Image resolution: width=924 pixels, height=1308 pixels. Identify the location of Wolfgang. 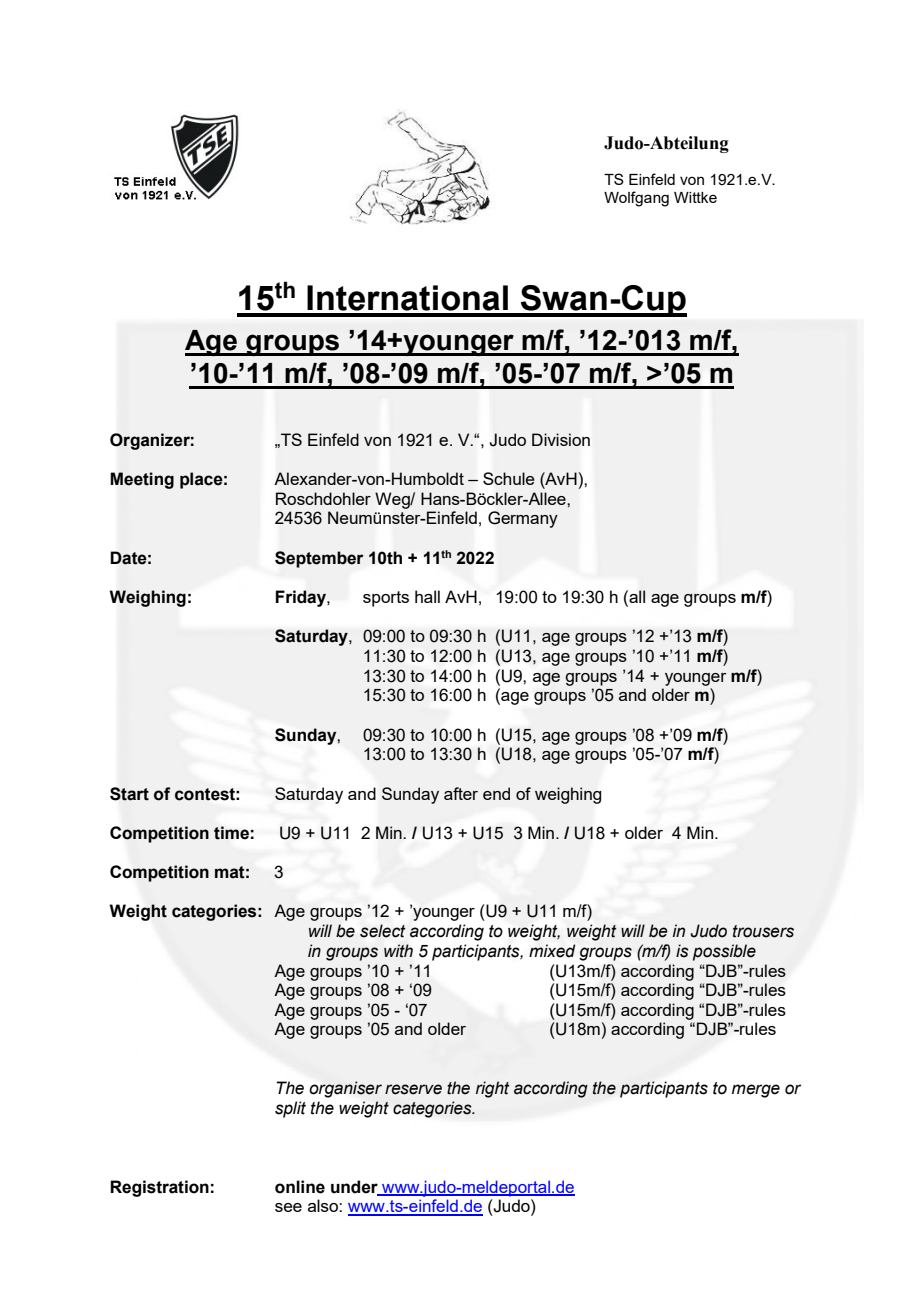
(636, 199).
